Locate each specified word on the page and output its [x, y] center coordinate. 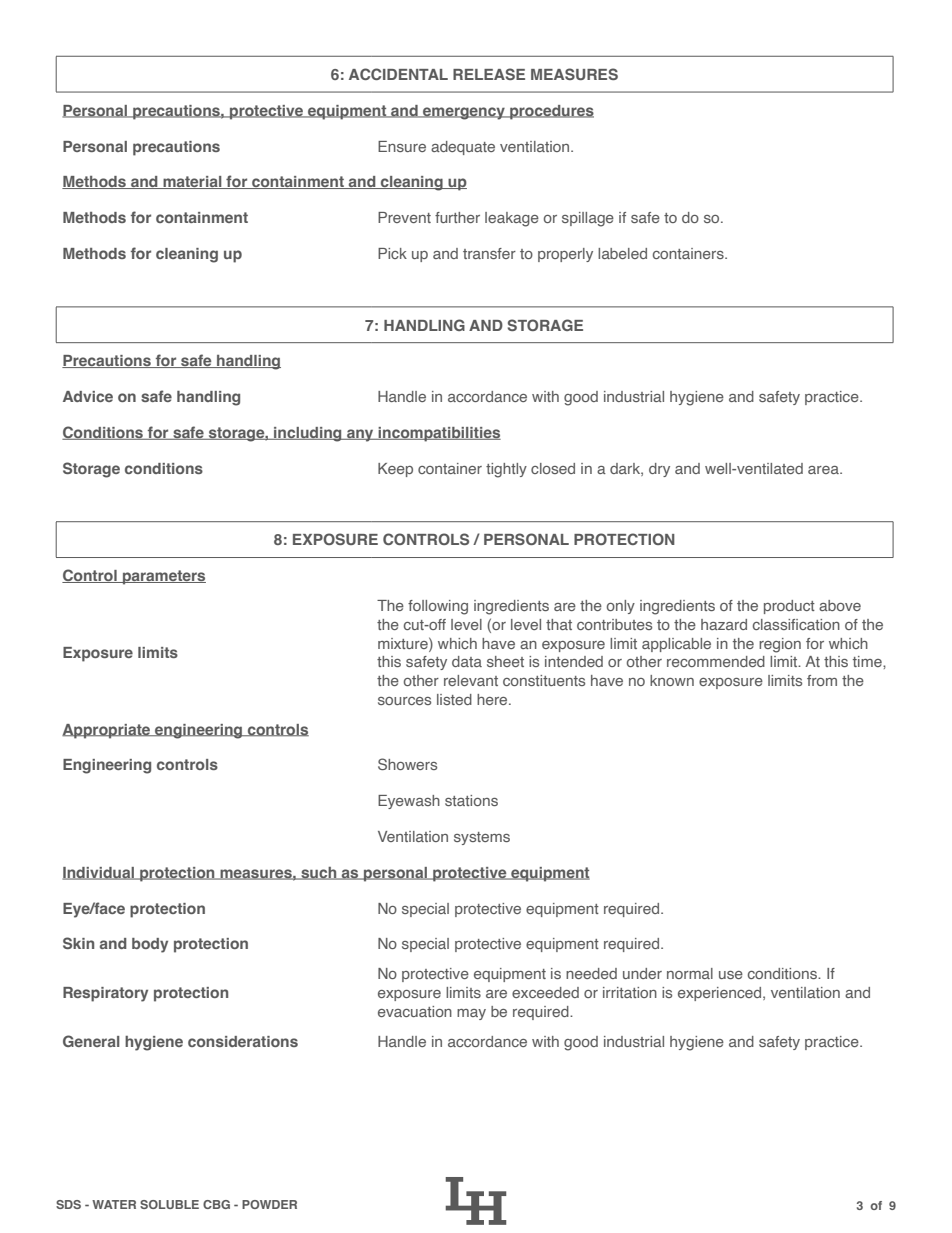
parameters [163, 577]
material [192, 182]
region [780, 645]
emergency [464, 113]
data [467, 661]
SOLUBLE [169, 1204]
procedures [551, 112]
